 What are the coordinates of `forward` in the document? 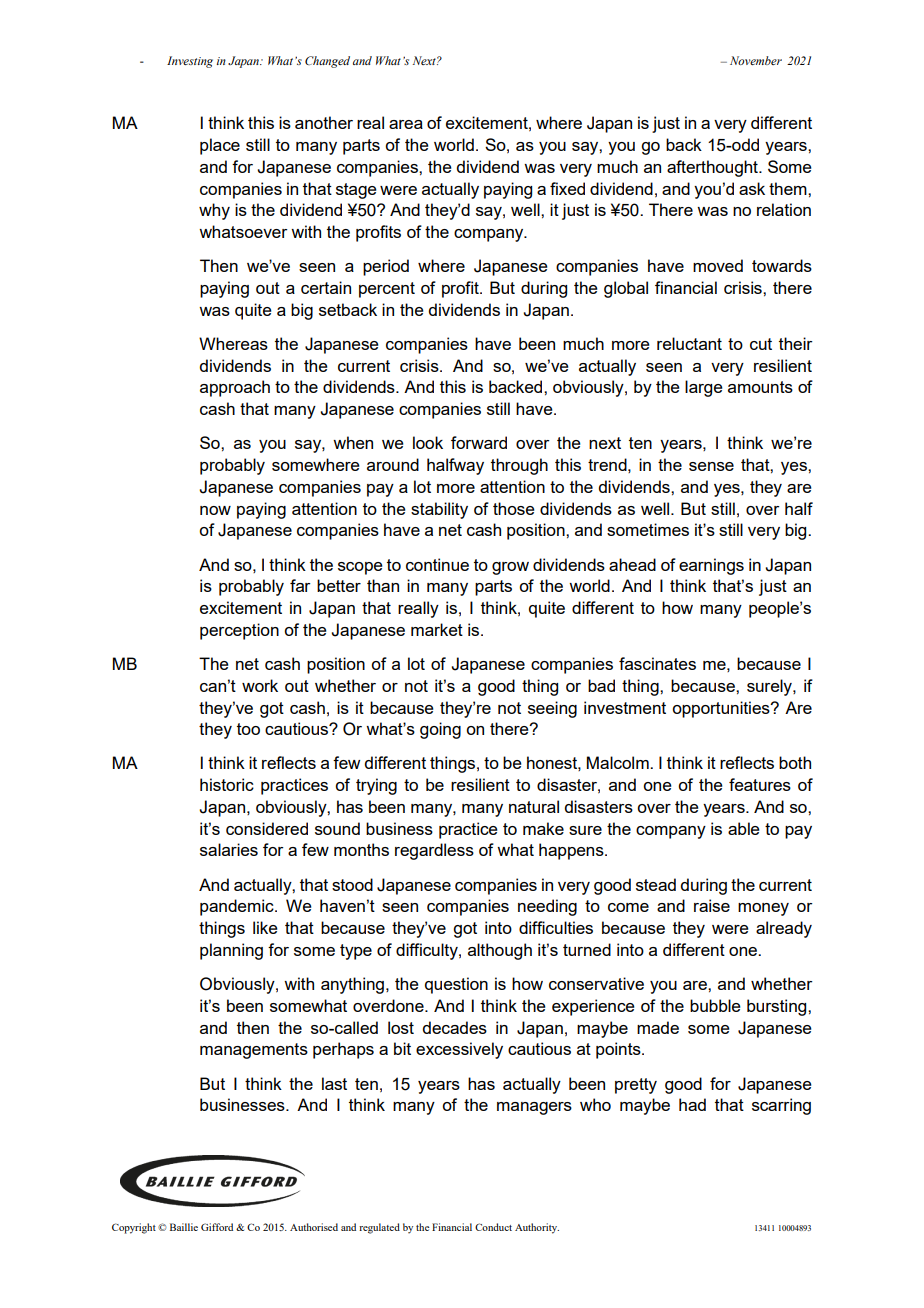 It's located at (479, 442).
